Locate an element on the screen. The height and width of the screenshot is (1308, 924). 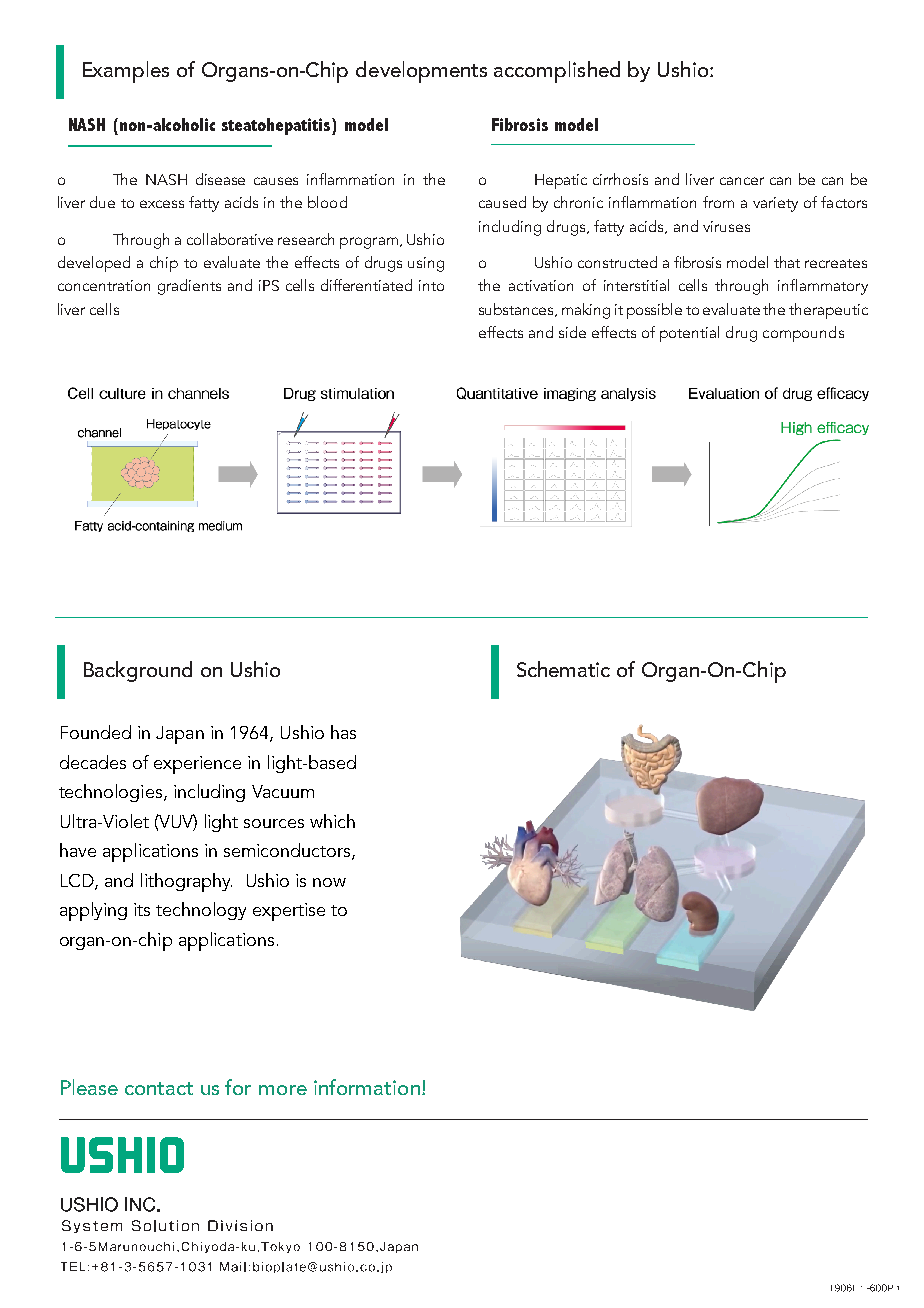
has is located at coordinates (343, 732).
